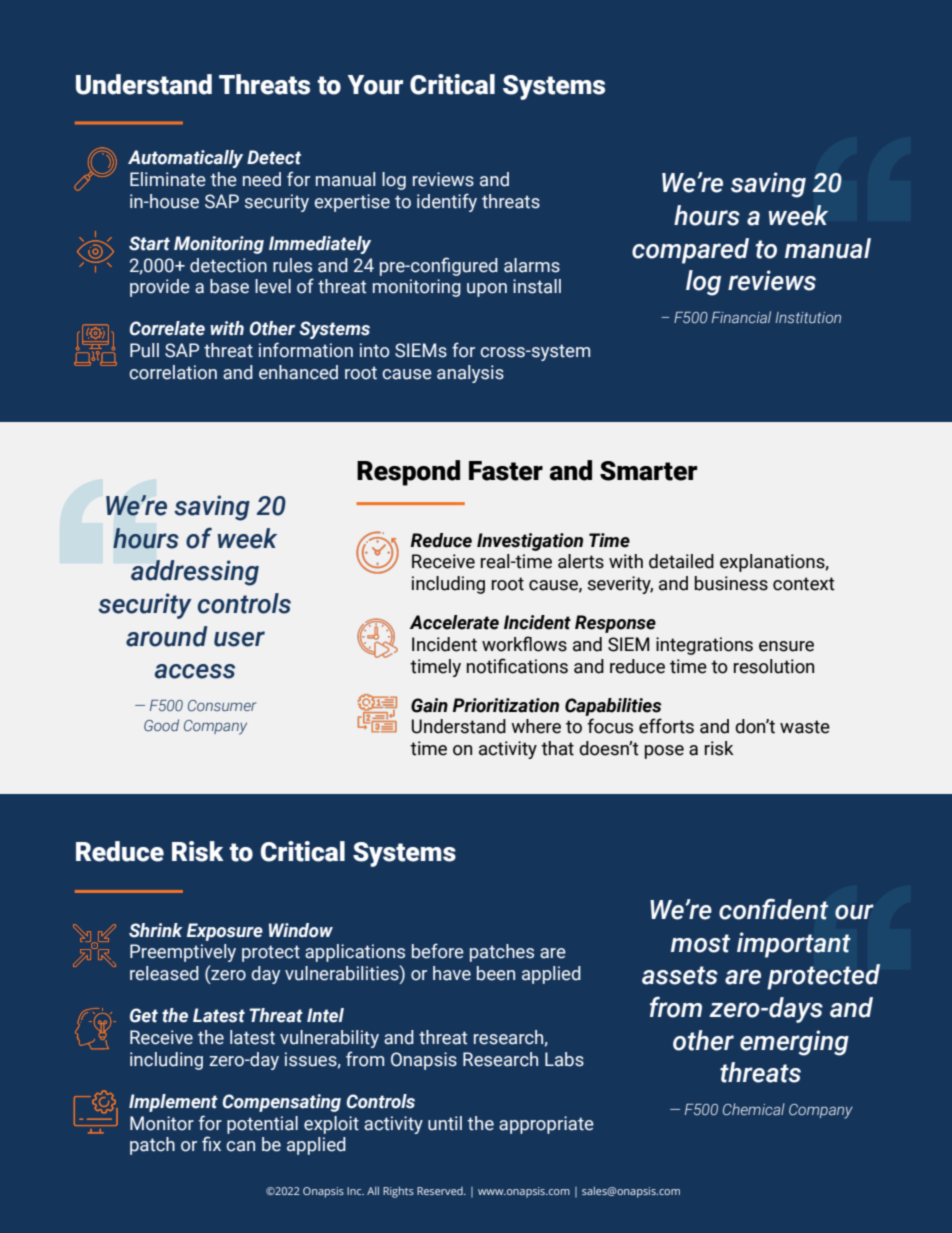 This screenshot has height=1233, width=952. Describe the element at coordinates (704, 646) in the screenshot. I see `integrations` at that location.
